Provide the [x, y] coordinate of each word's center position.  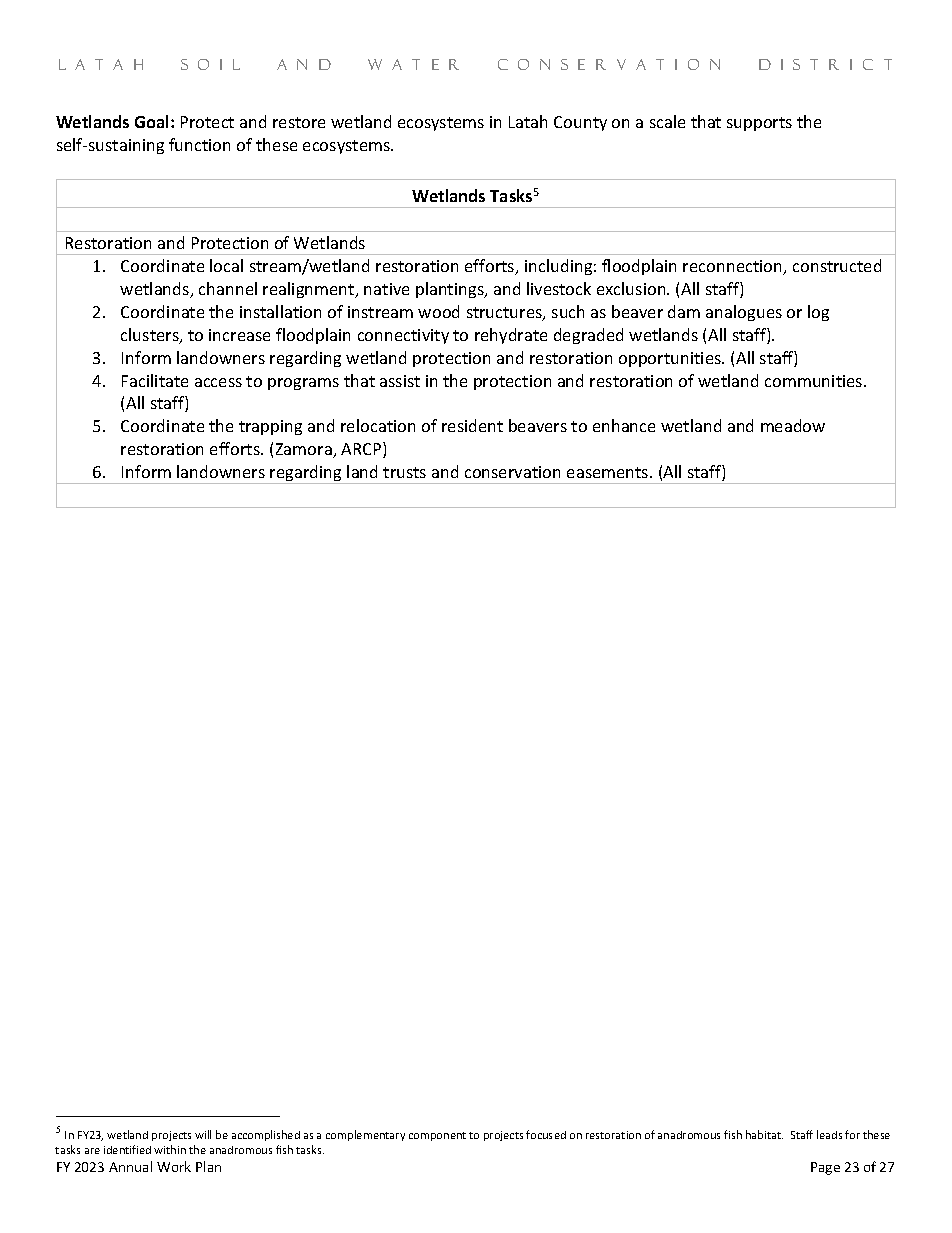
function [199, 144]
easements [609, 472]
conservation [512, 472]
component [437, 1136]
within [170, 1149]
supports [759, 124]
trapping [270, 427]
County [580, 123]
